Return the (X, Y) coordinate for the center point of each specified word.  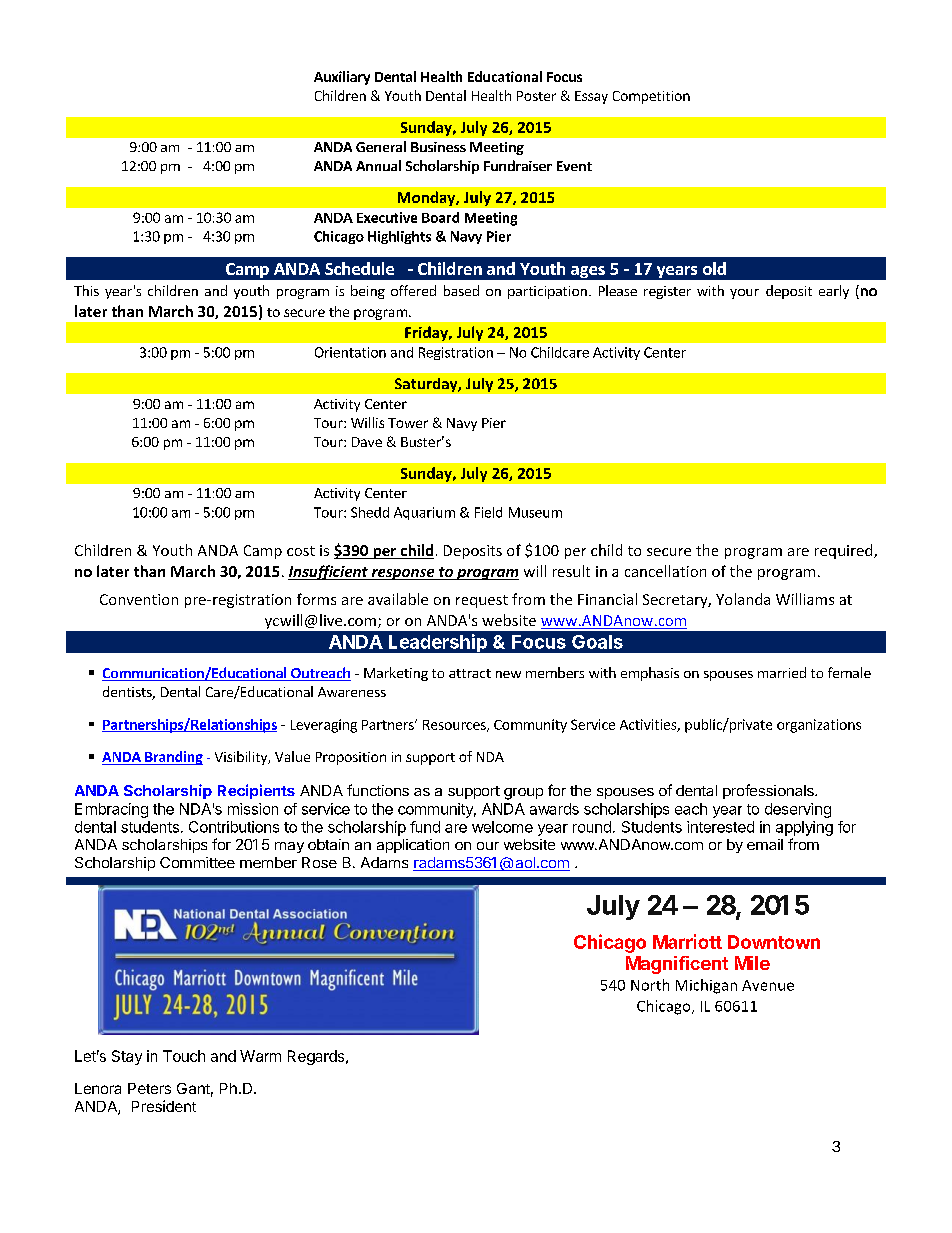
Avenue (768, 985)
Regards (317, 1057)
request (482, 601)
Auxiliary (342, 78)
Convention (139, 599)
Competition (651, 97)
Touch (184, 1056)
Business (438, 147)
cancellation (665, 571)
